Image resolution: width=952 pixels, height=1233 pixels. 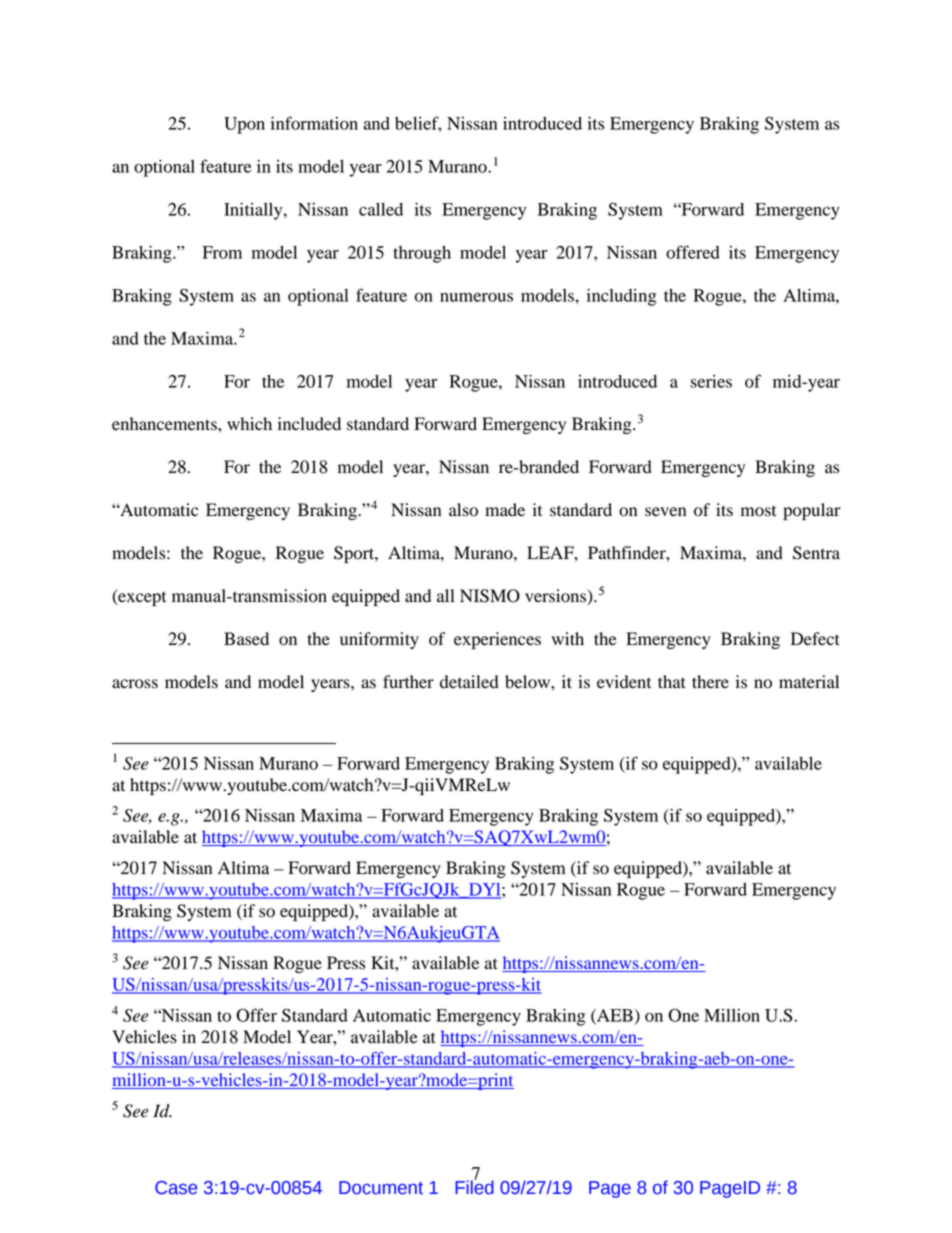 What do you see at coordinates (497, 640) in the screenshot?
I see `experiences` at bounding box center [497, 640].
